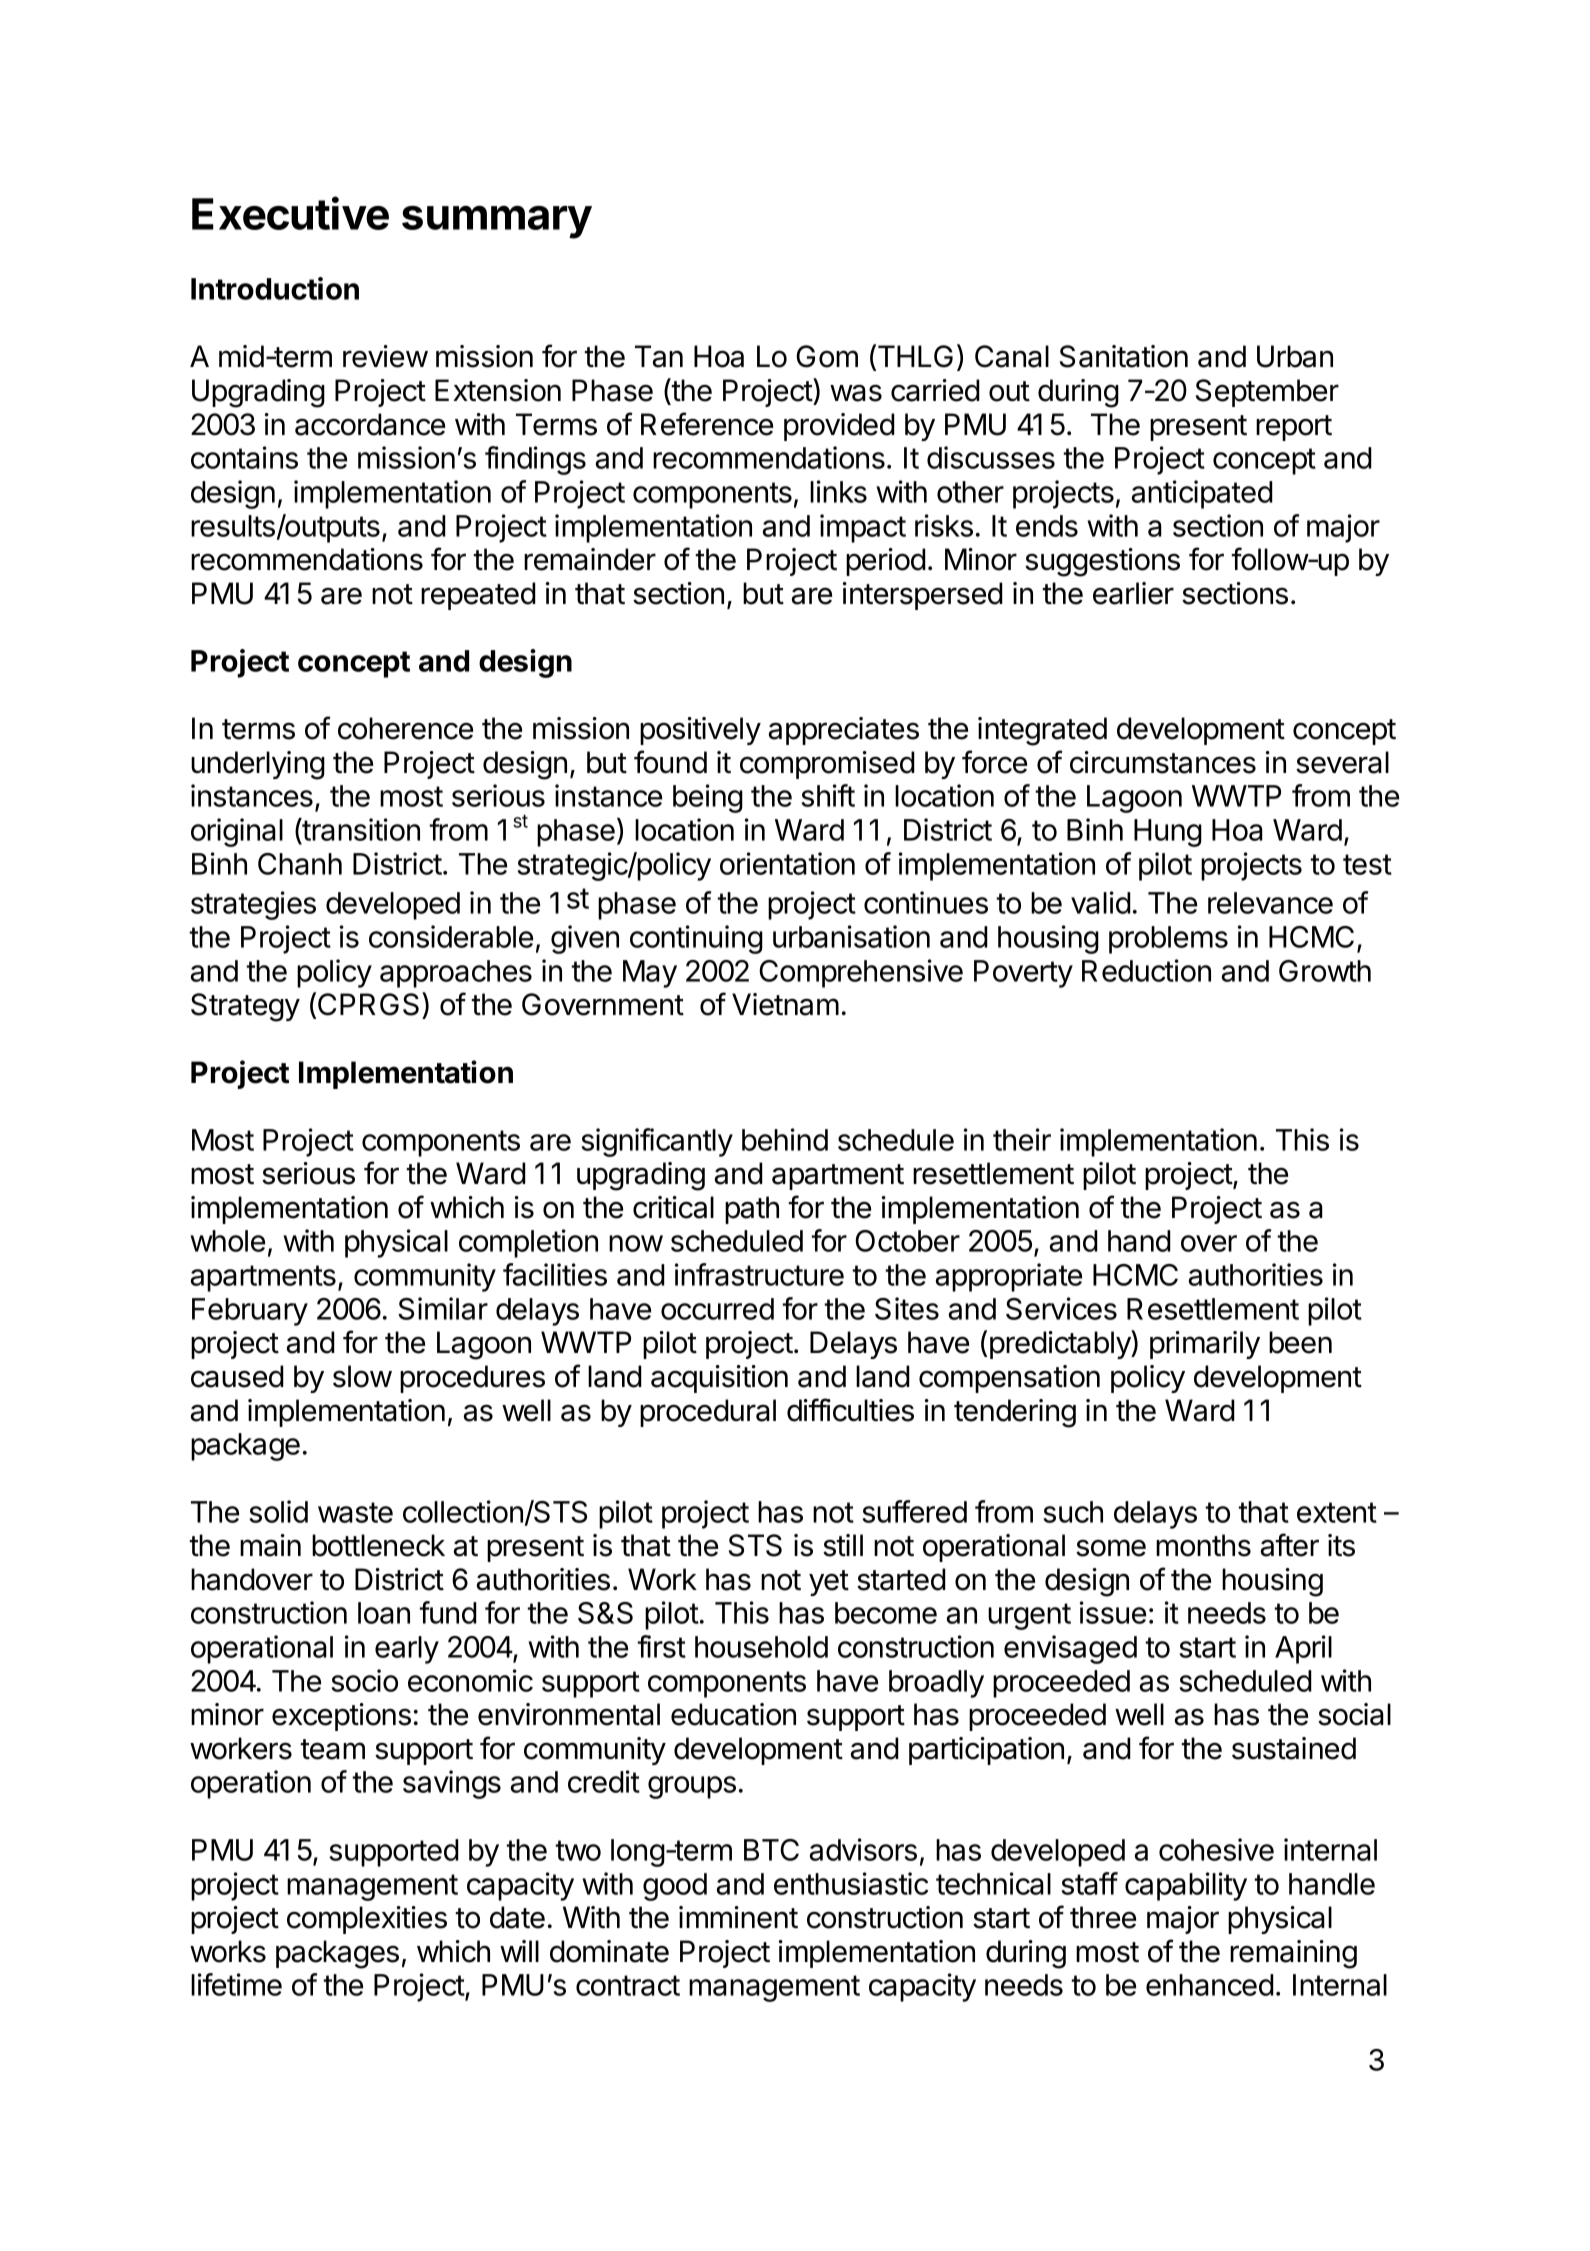 Image resolution: width=1590 pixels, height=2251 pixels. What do you see at coordinates (844, 731) in the screenshot?
I see `appreciates` at bounding box center [844, 731].
